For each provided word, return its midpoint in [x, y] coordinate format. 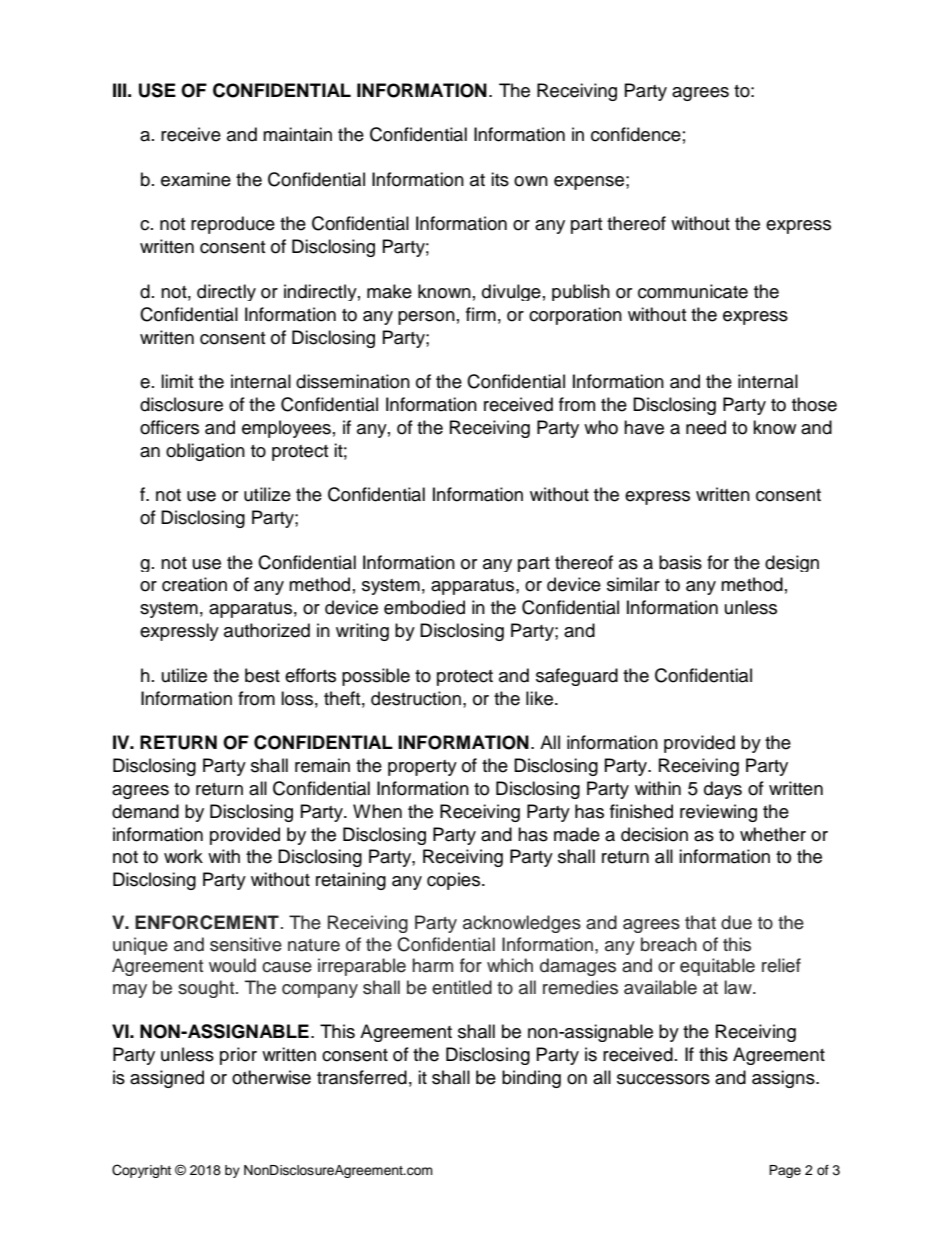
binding [531, 1079]
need [706, 427]
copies [455, 881]
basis [680, 562]
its [500, 179]
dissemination [353, 381]
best [262, 675]
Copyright [141, 1171]
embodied [424, 607]
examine [196, 179]
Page [785, 1171]
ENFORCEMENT [207, 922]
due [736, 922]
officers [169, 427]
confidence [636, 134]
